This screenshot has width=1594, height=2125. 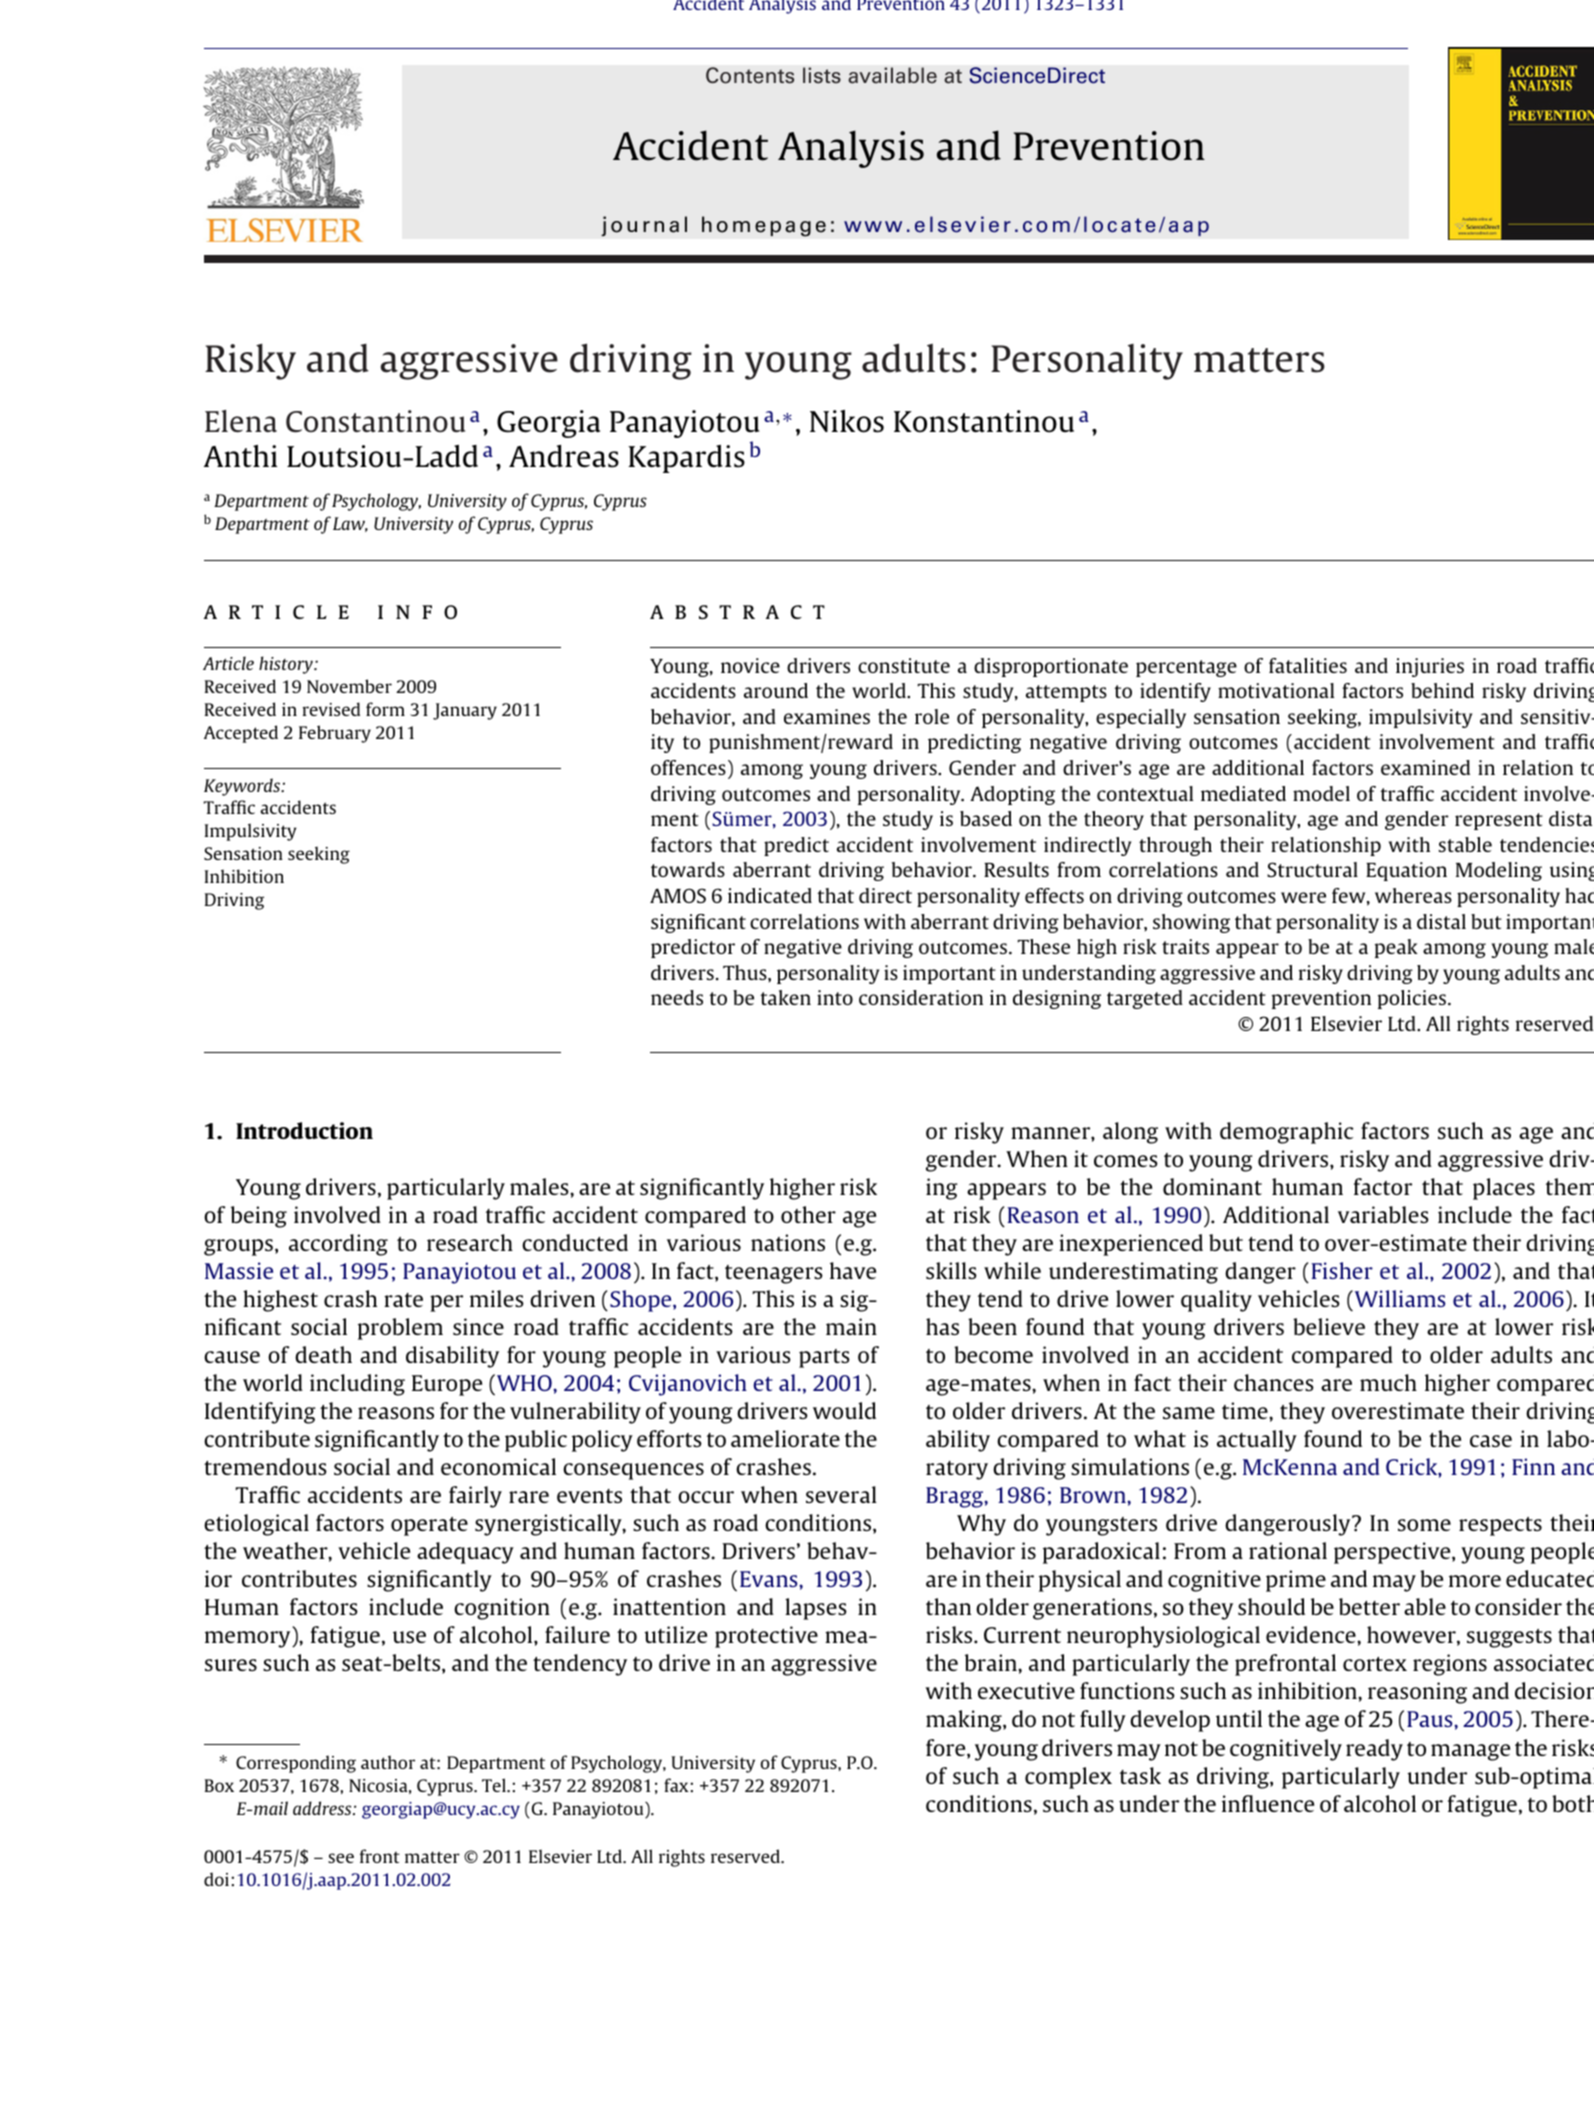 What do you see at coordinates (388, 1762) in the screenshot?
I see `author` at bounding box center [388, 1762].
